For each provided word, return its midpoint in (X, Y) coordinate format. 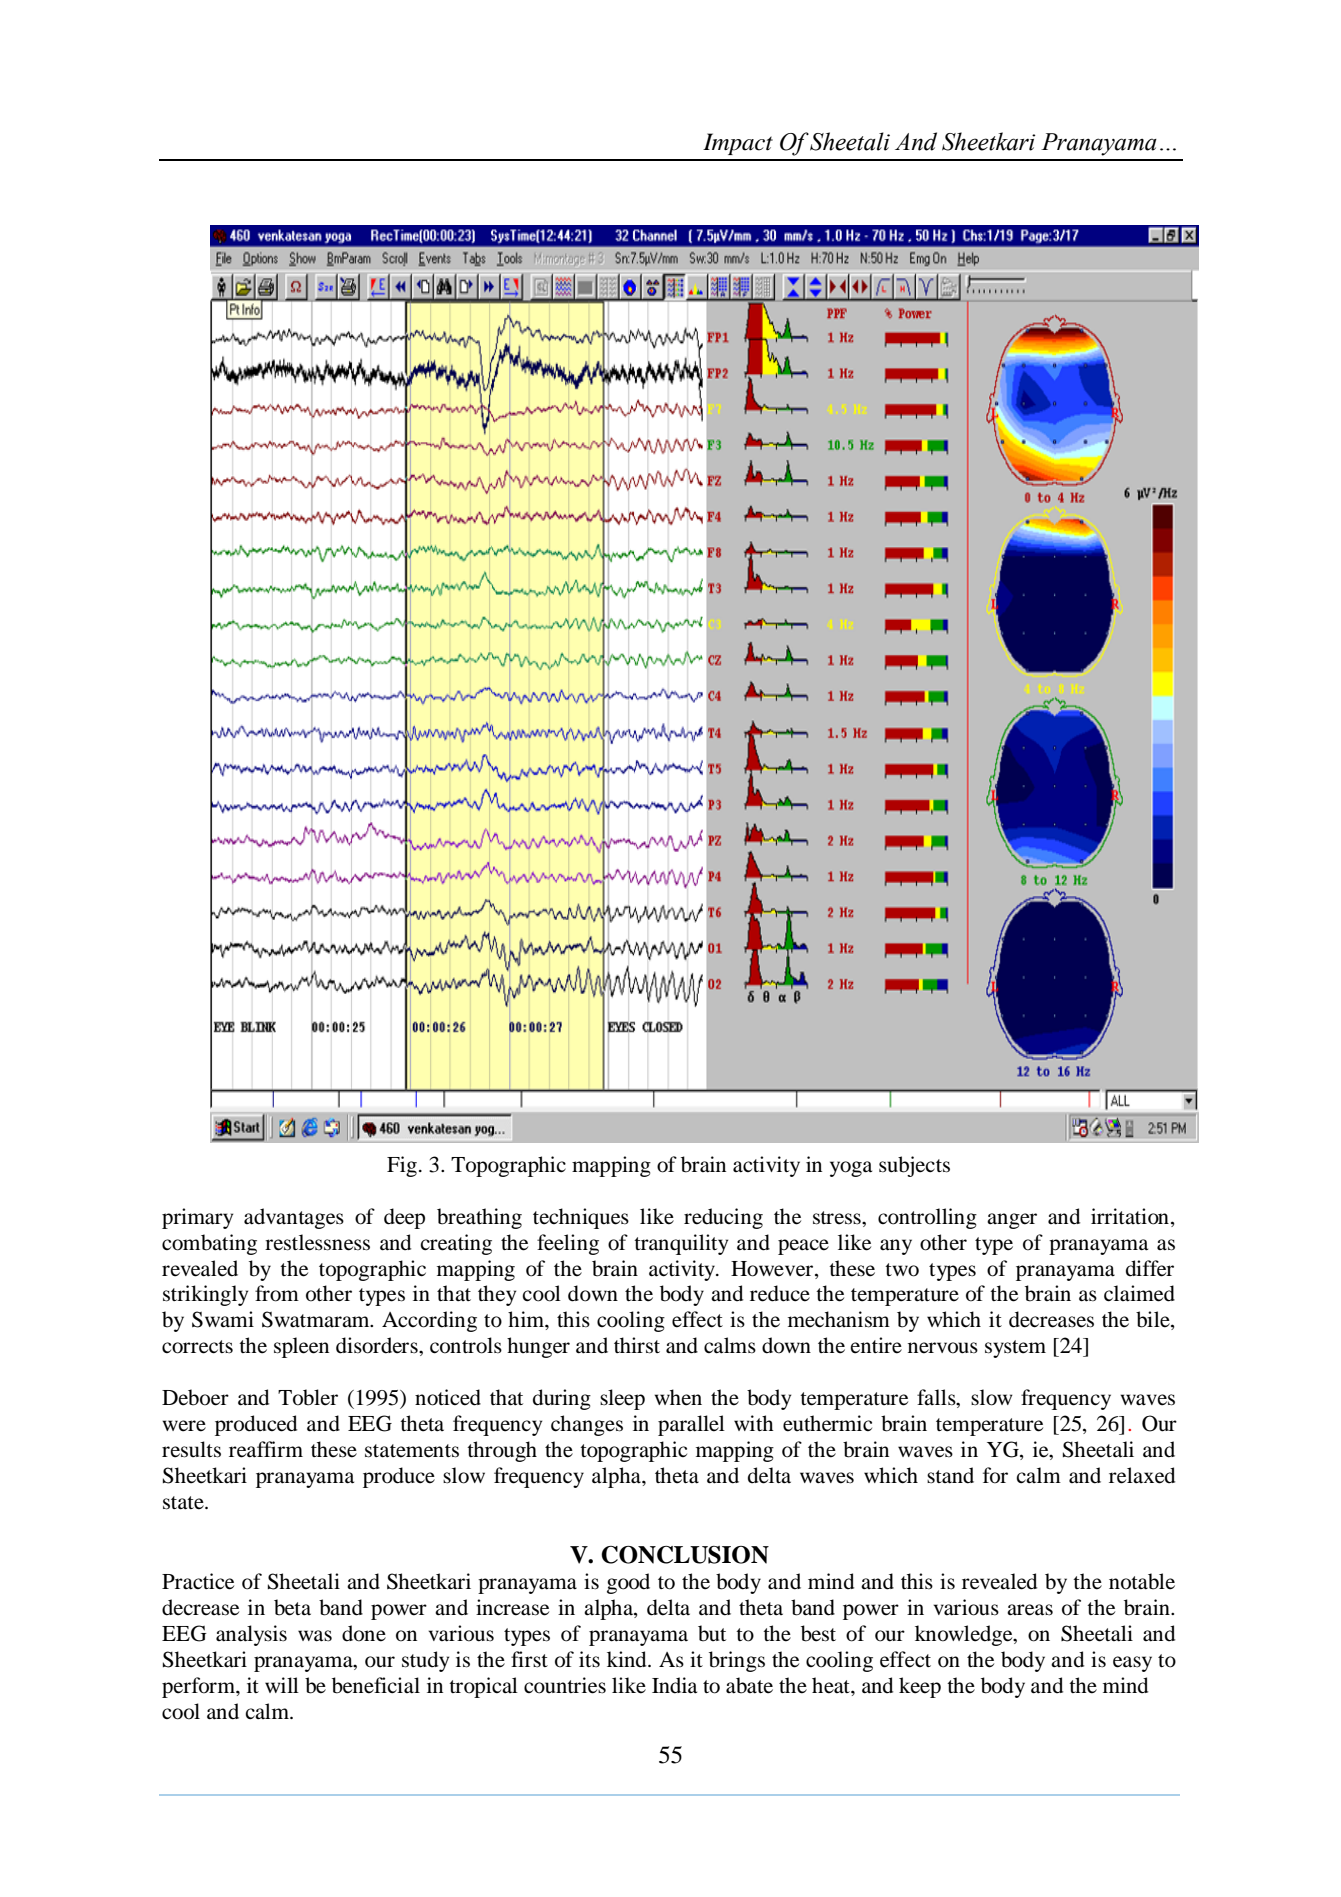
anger (1012, 1221)
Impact (738, 144)
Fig (402, 1166)
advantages (294, 1218)
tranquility (681, 1244)
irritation (1130, 1216)
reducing (723, 1218)
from (277, 1293)
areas (1030, 1610)
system (1015, 1349)
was (315, 1636)
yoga (851, 1169)
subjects (914, 1166)
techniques (581, 1218)
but (712, 1633)
